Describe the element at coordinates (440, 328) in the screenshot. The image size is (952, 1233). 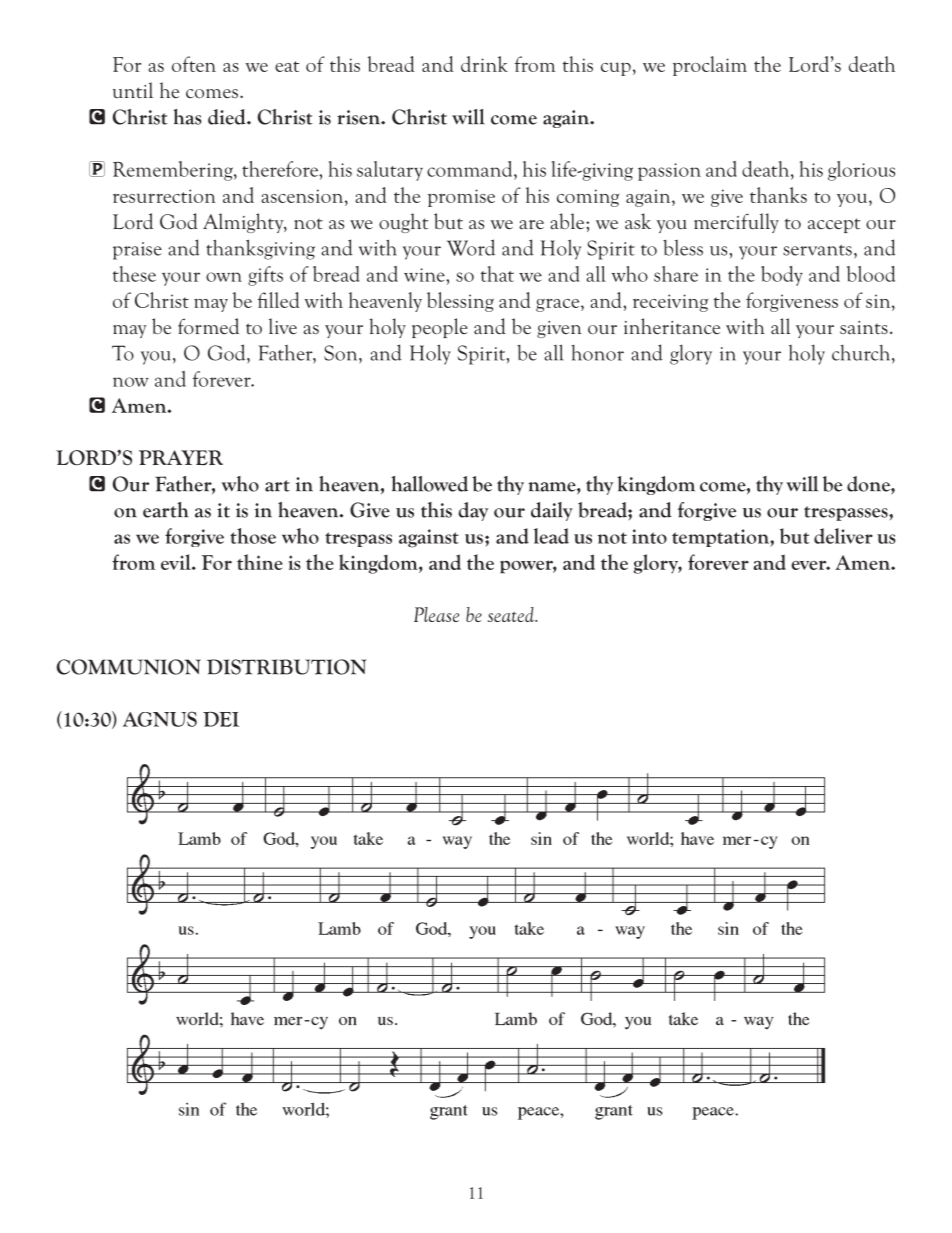
I see `people` at that location.
